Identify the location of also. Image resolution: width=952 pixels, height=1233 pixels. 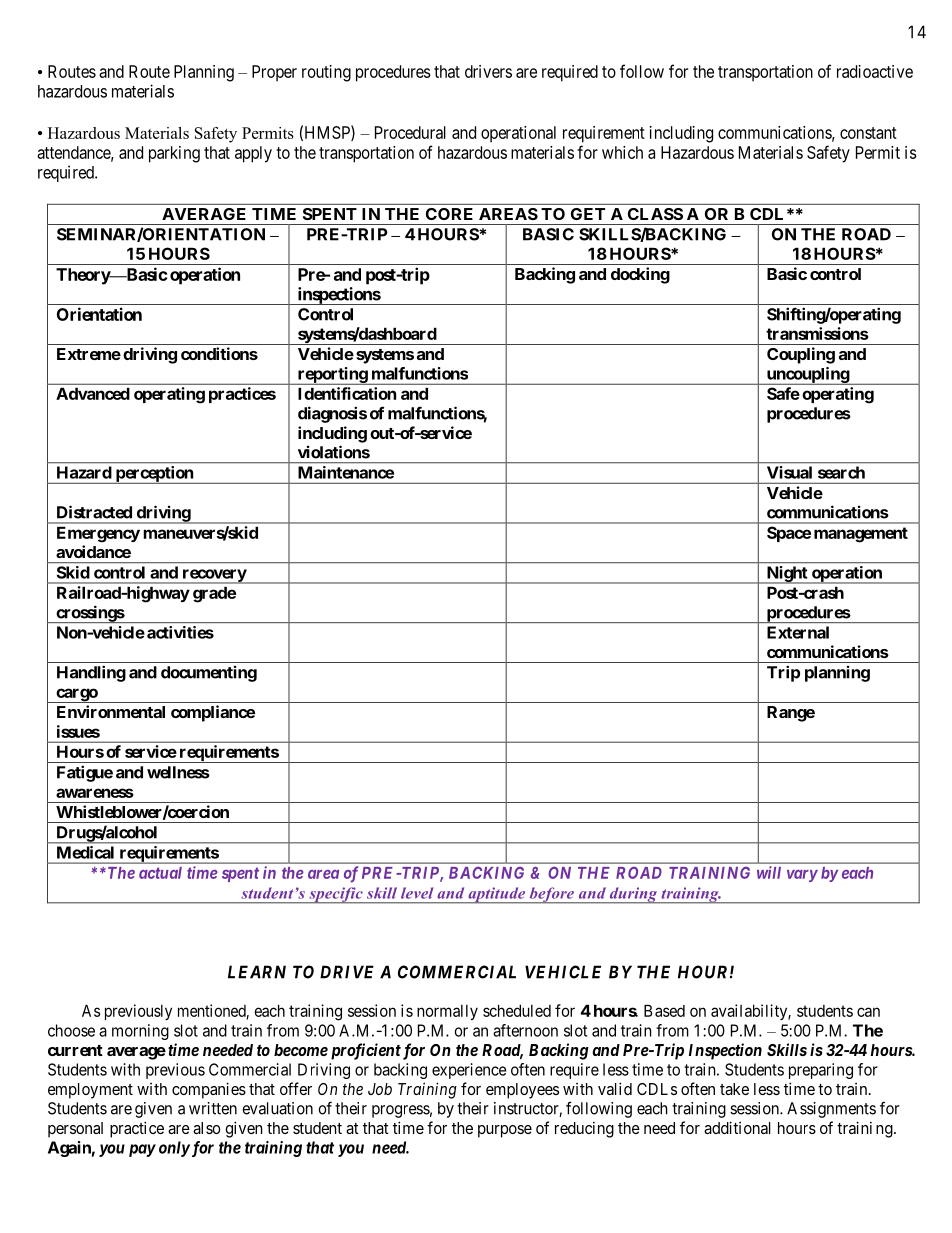
(207, 1128).
